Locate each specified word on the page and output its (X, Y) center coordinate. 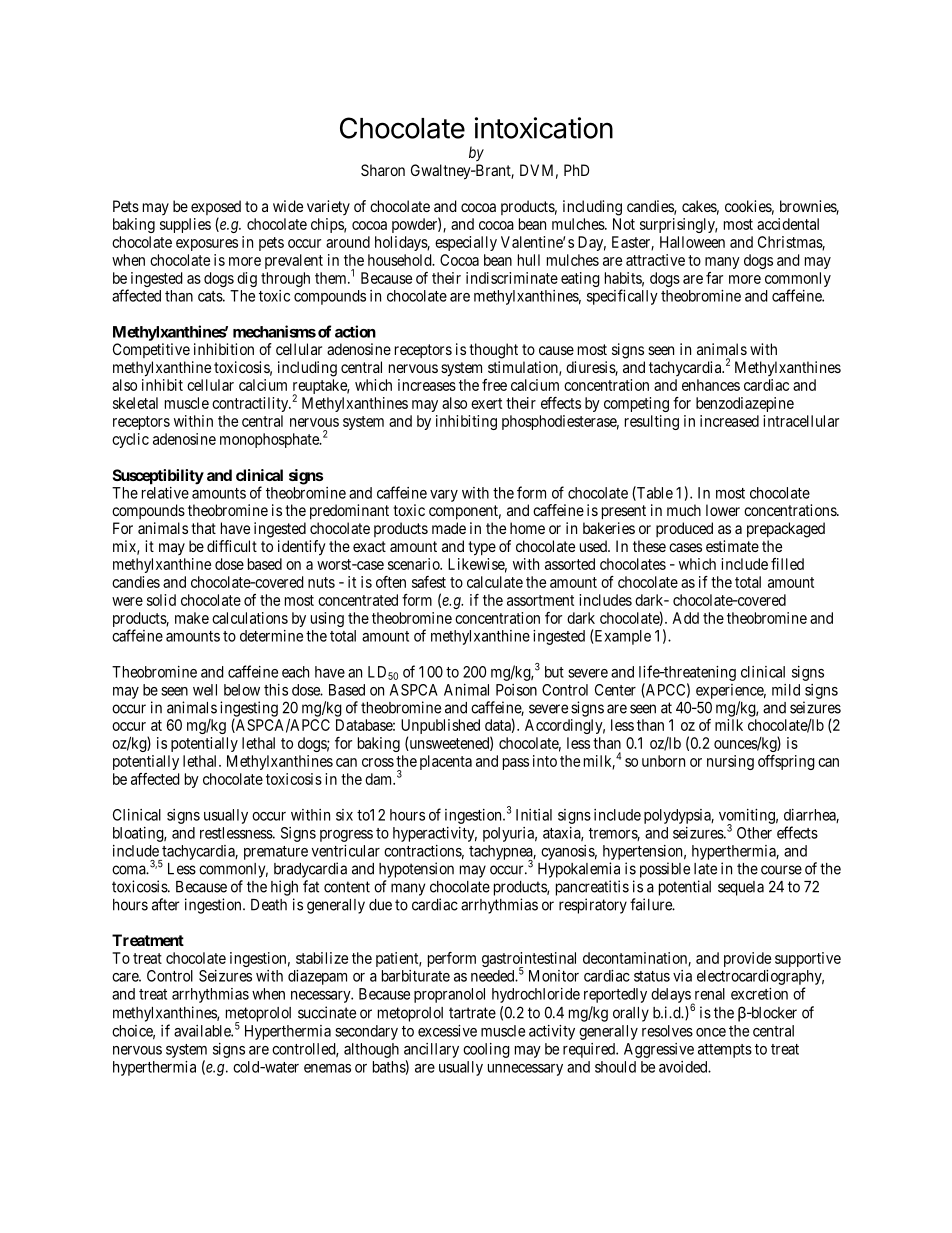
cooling (486, 1050)
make (192, 618)
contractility (251, 404)
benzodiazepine (745, 404)
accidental (788, 224)
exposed (216, 209)
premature (276, 853)
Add (685, 618)
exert (486, 403)
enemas (327, 1068)
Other (754, 833)
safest (429, 582)
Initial (534, 815)
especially (466, 243)
